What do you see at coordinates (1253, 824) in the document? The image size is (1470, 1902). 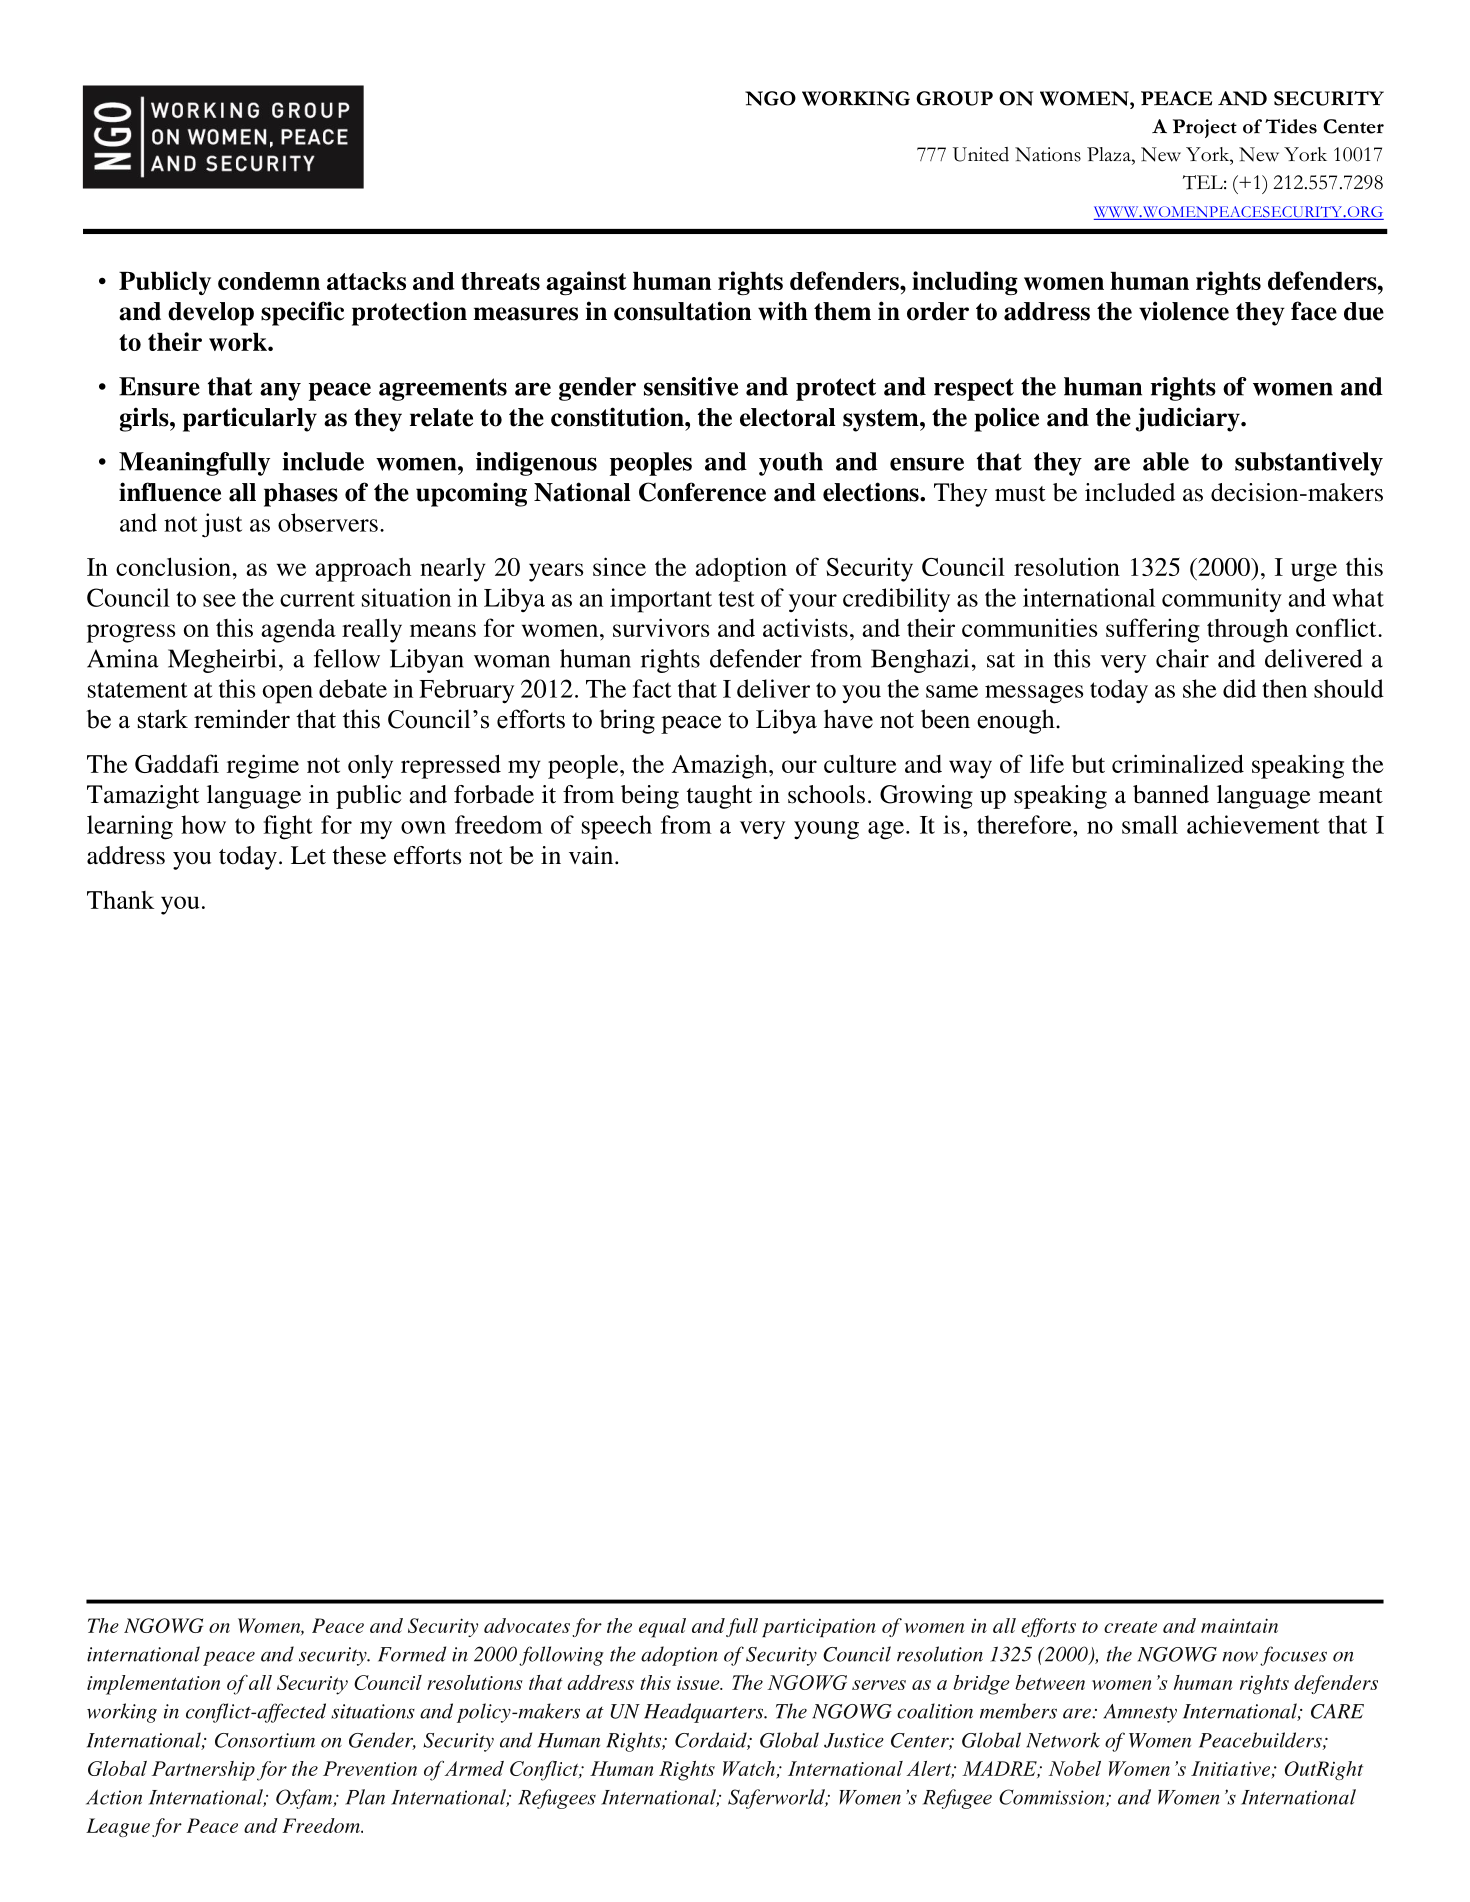 I see `achievement` at bounding box center [1253, 824].
